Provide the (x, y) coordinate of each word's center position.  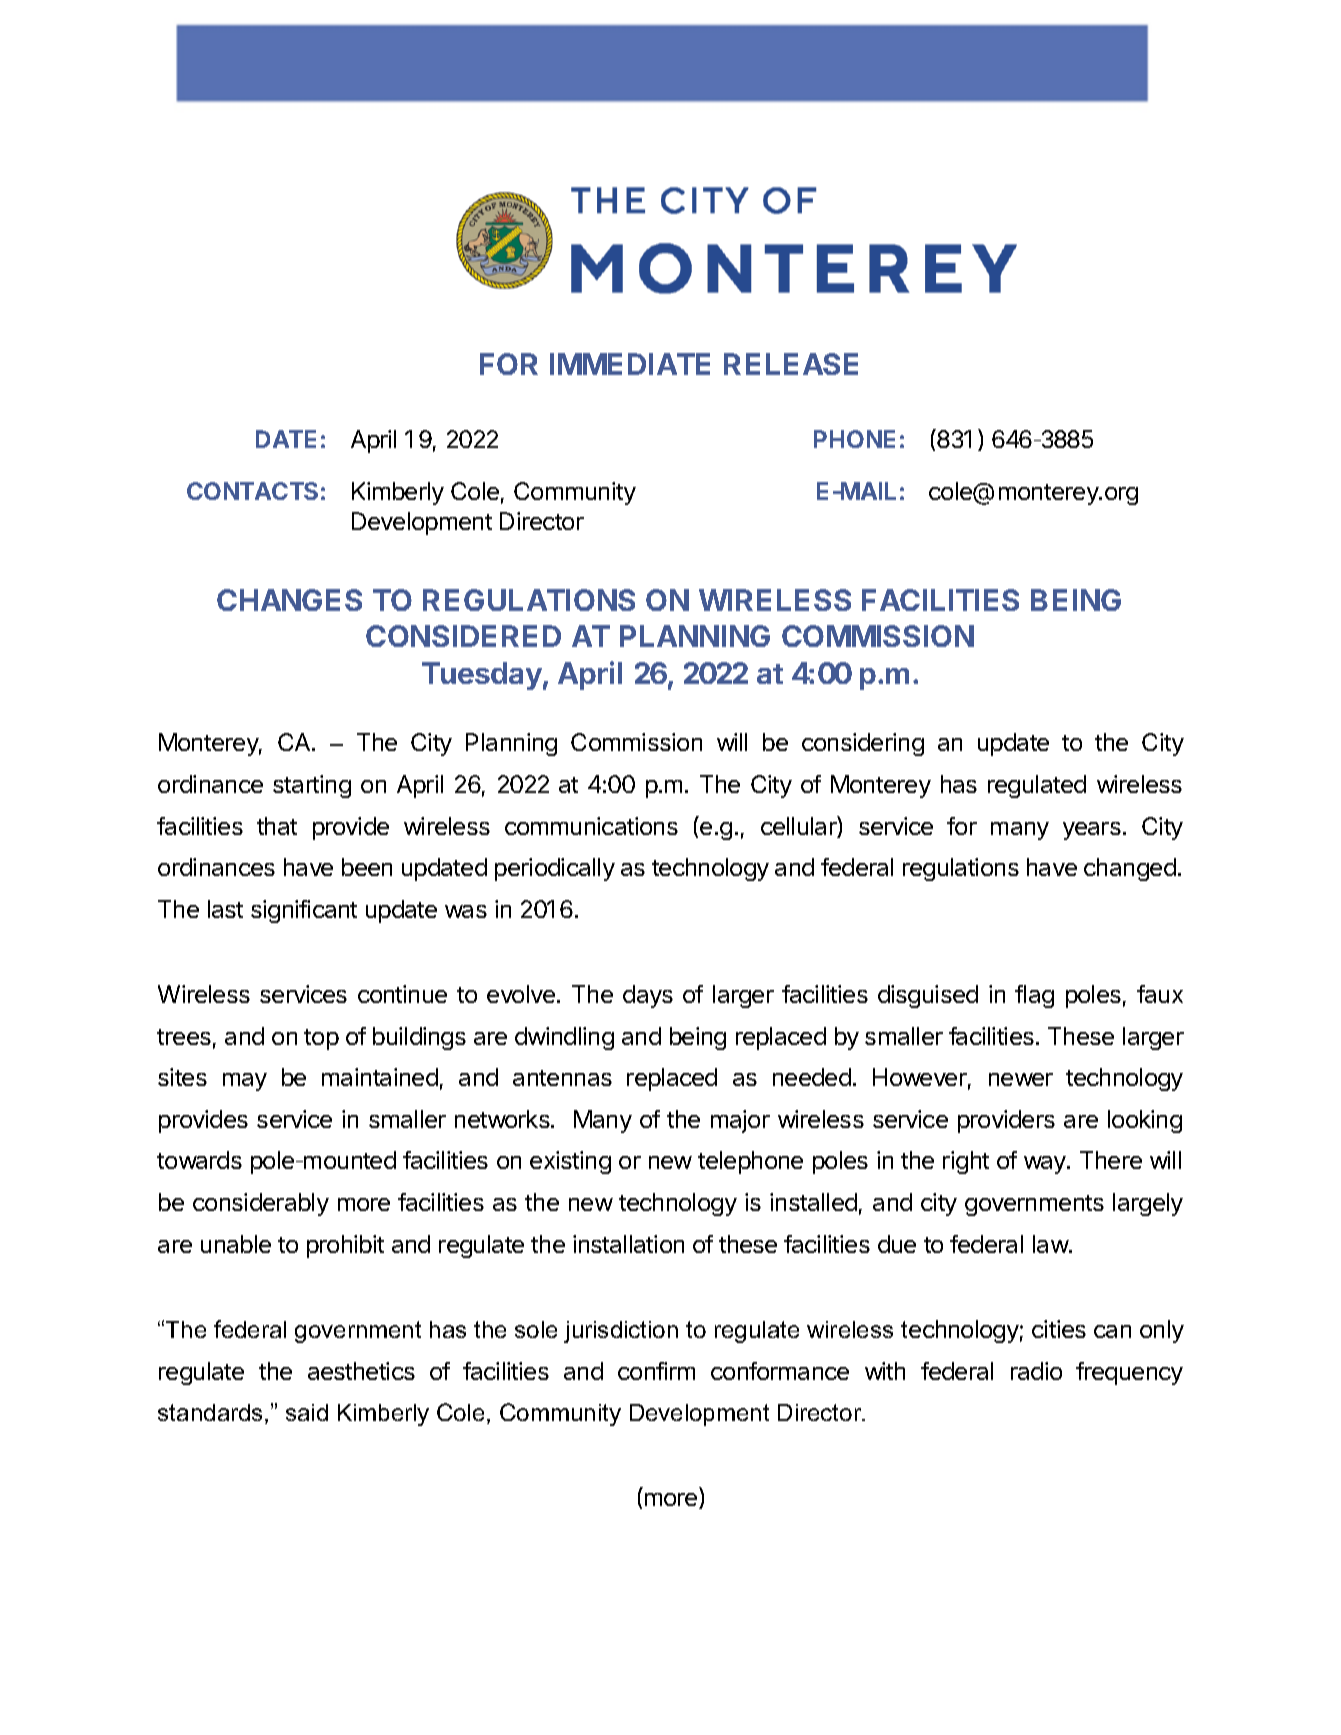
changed (1130, 869)
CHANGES (289, 600)
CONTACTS (252, 491)
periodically (555, 869)
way (1046, 1165)
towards (199, 1160)
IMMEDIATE (630, 364)
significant (304, 911)
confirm (656, 1371)
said (307, 1412)
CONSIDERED (463, 636)
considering (863, 744)
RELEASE (791, 364)
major (740, 1121)
